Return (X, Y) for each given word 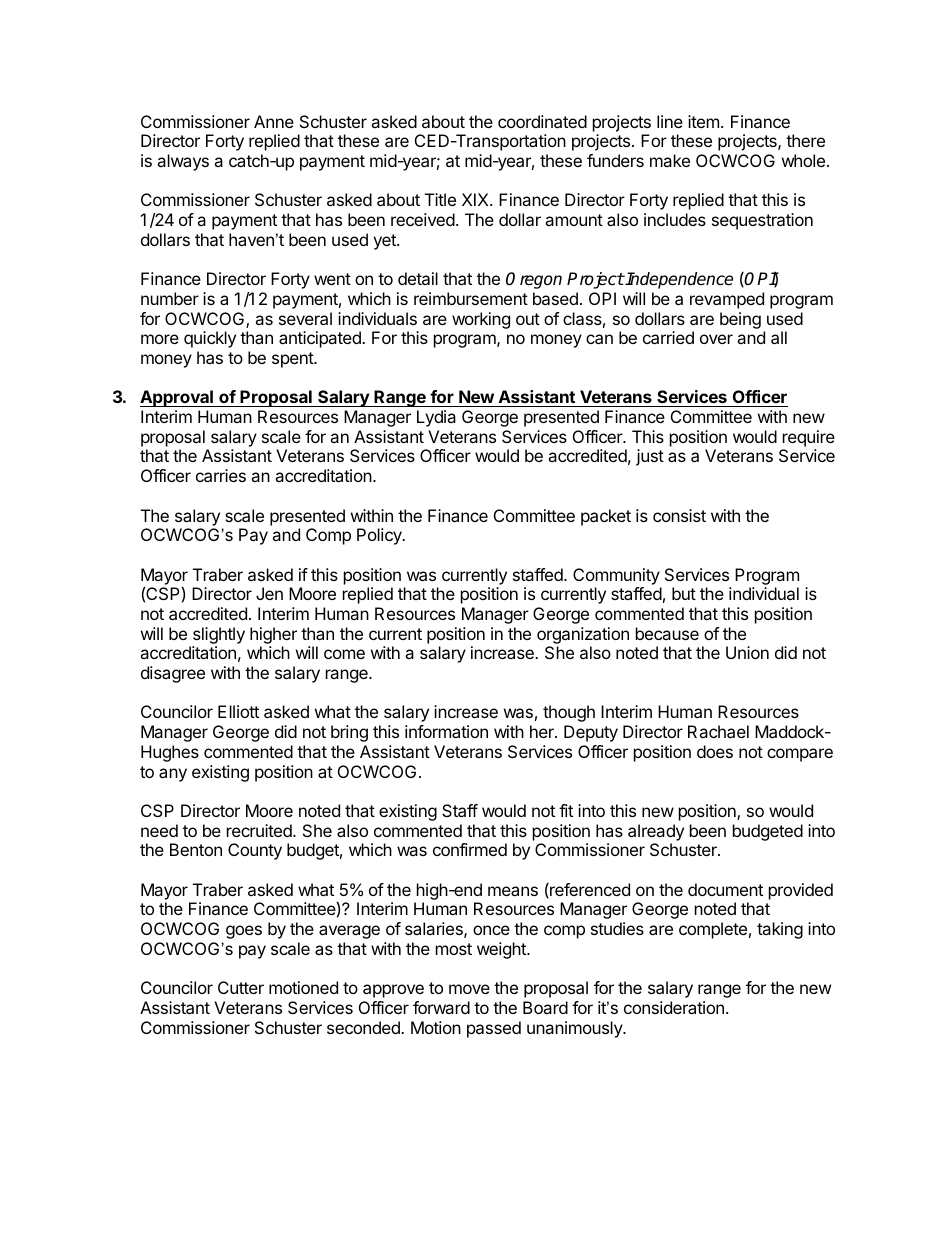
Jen (269, 593)
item (703, 121)
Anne (274, 121)
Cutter (241, 987)
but (684, 593)
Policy (380, 536)
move (469, 989)
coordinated (542, 121)
